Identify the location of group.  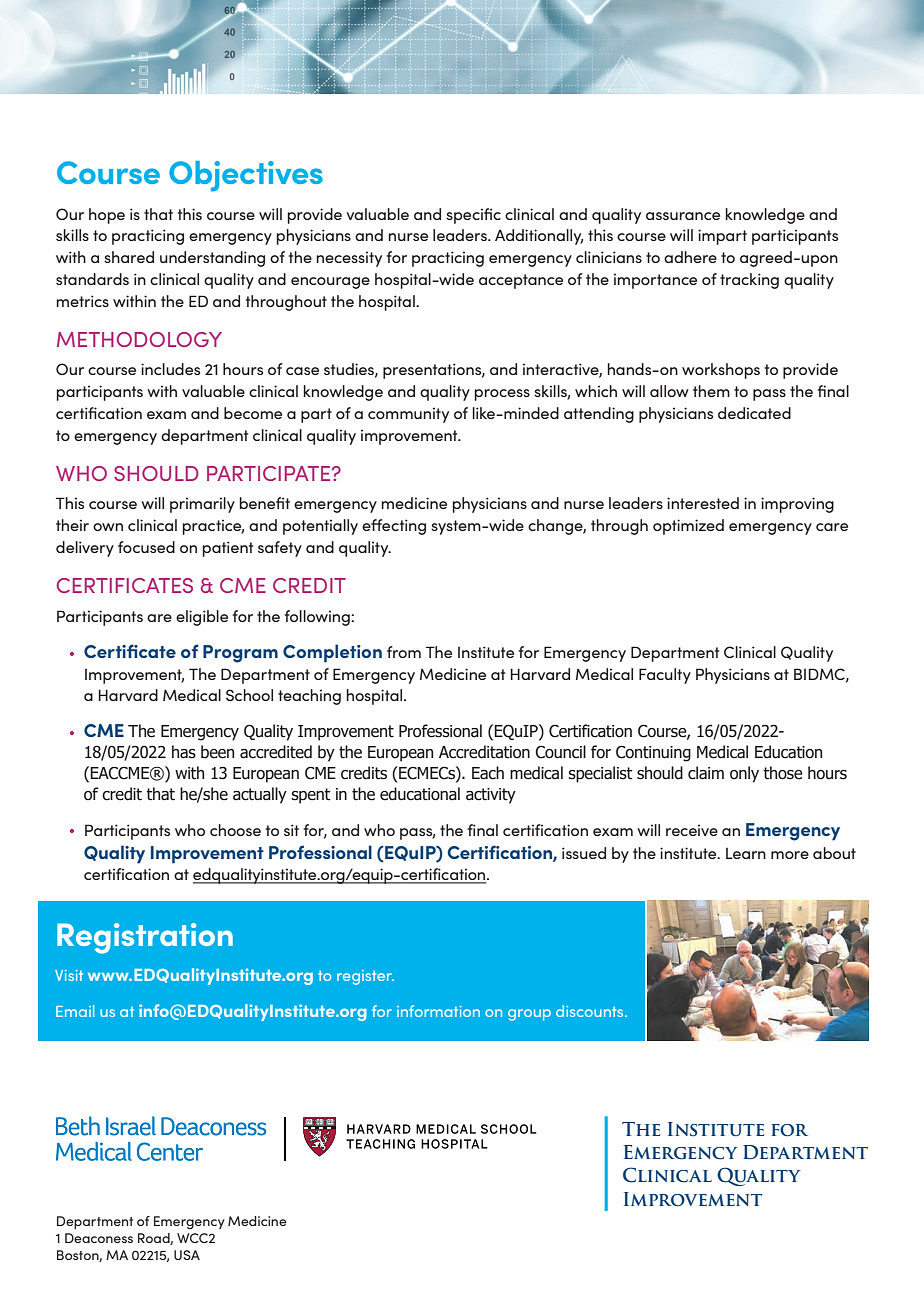
(529, 1015).
